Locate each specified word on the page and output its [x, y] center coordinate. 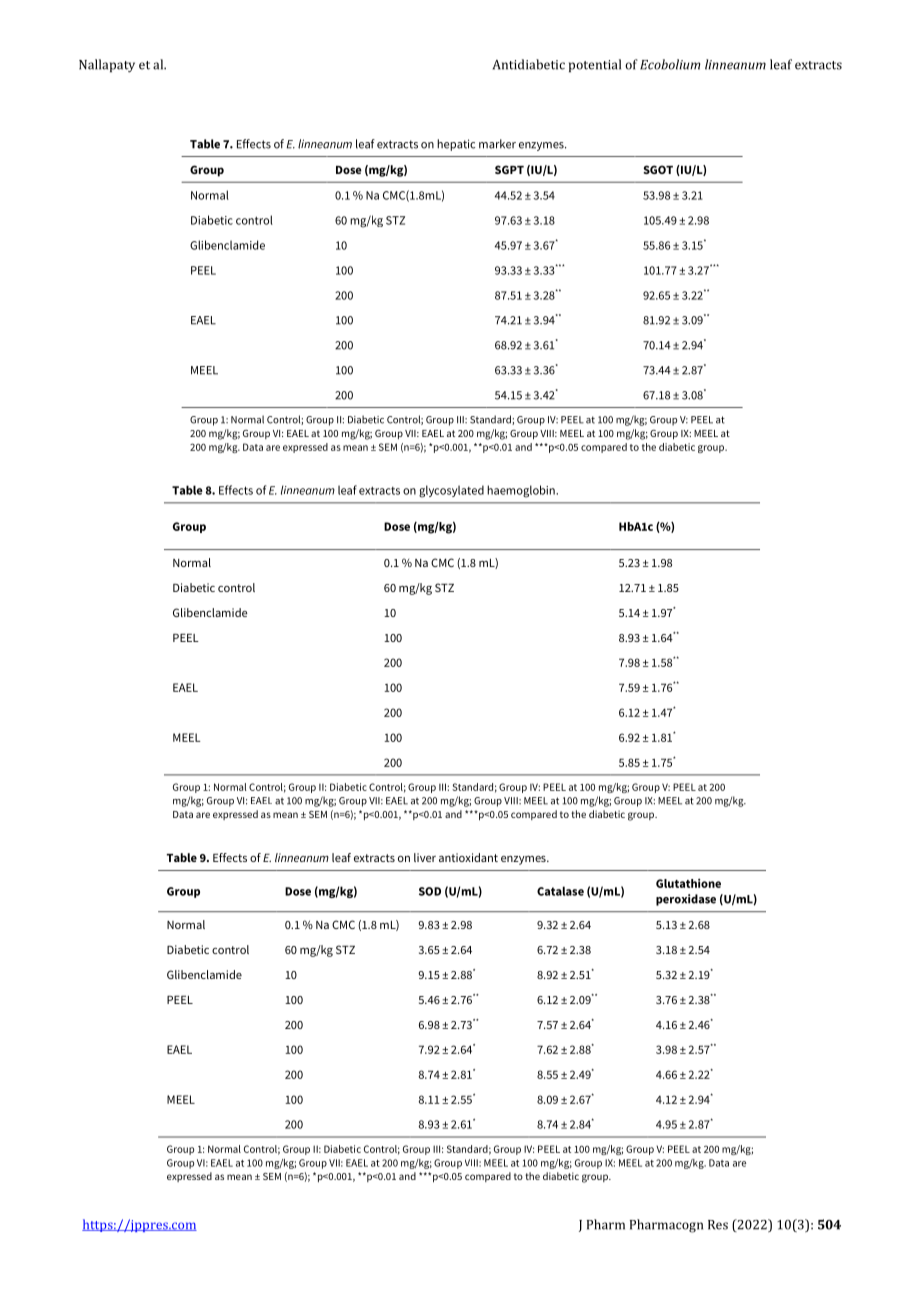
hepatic [456, 145]
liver [425, 857]
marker [497, 144]
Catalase [560, 891]
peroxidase [686, 900]
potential [595, 65]
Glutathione [688, 883]
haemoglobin [522, 491]
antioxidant [468, 857]
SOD [430, 891]
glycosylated [451, 491]
